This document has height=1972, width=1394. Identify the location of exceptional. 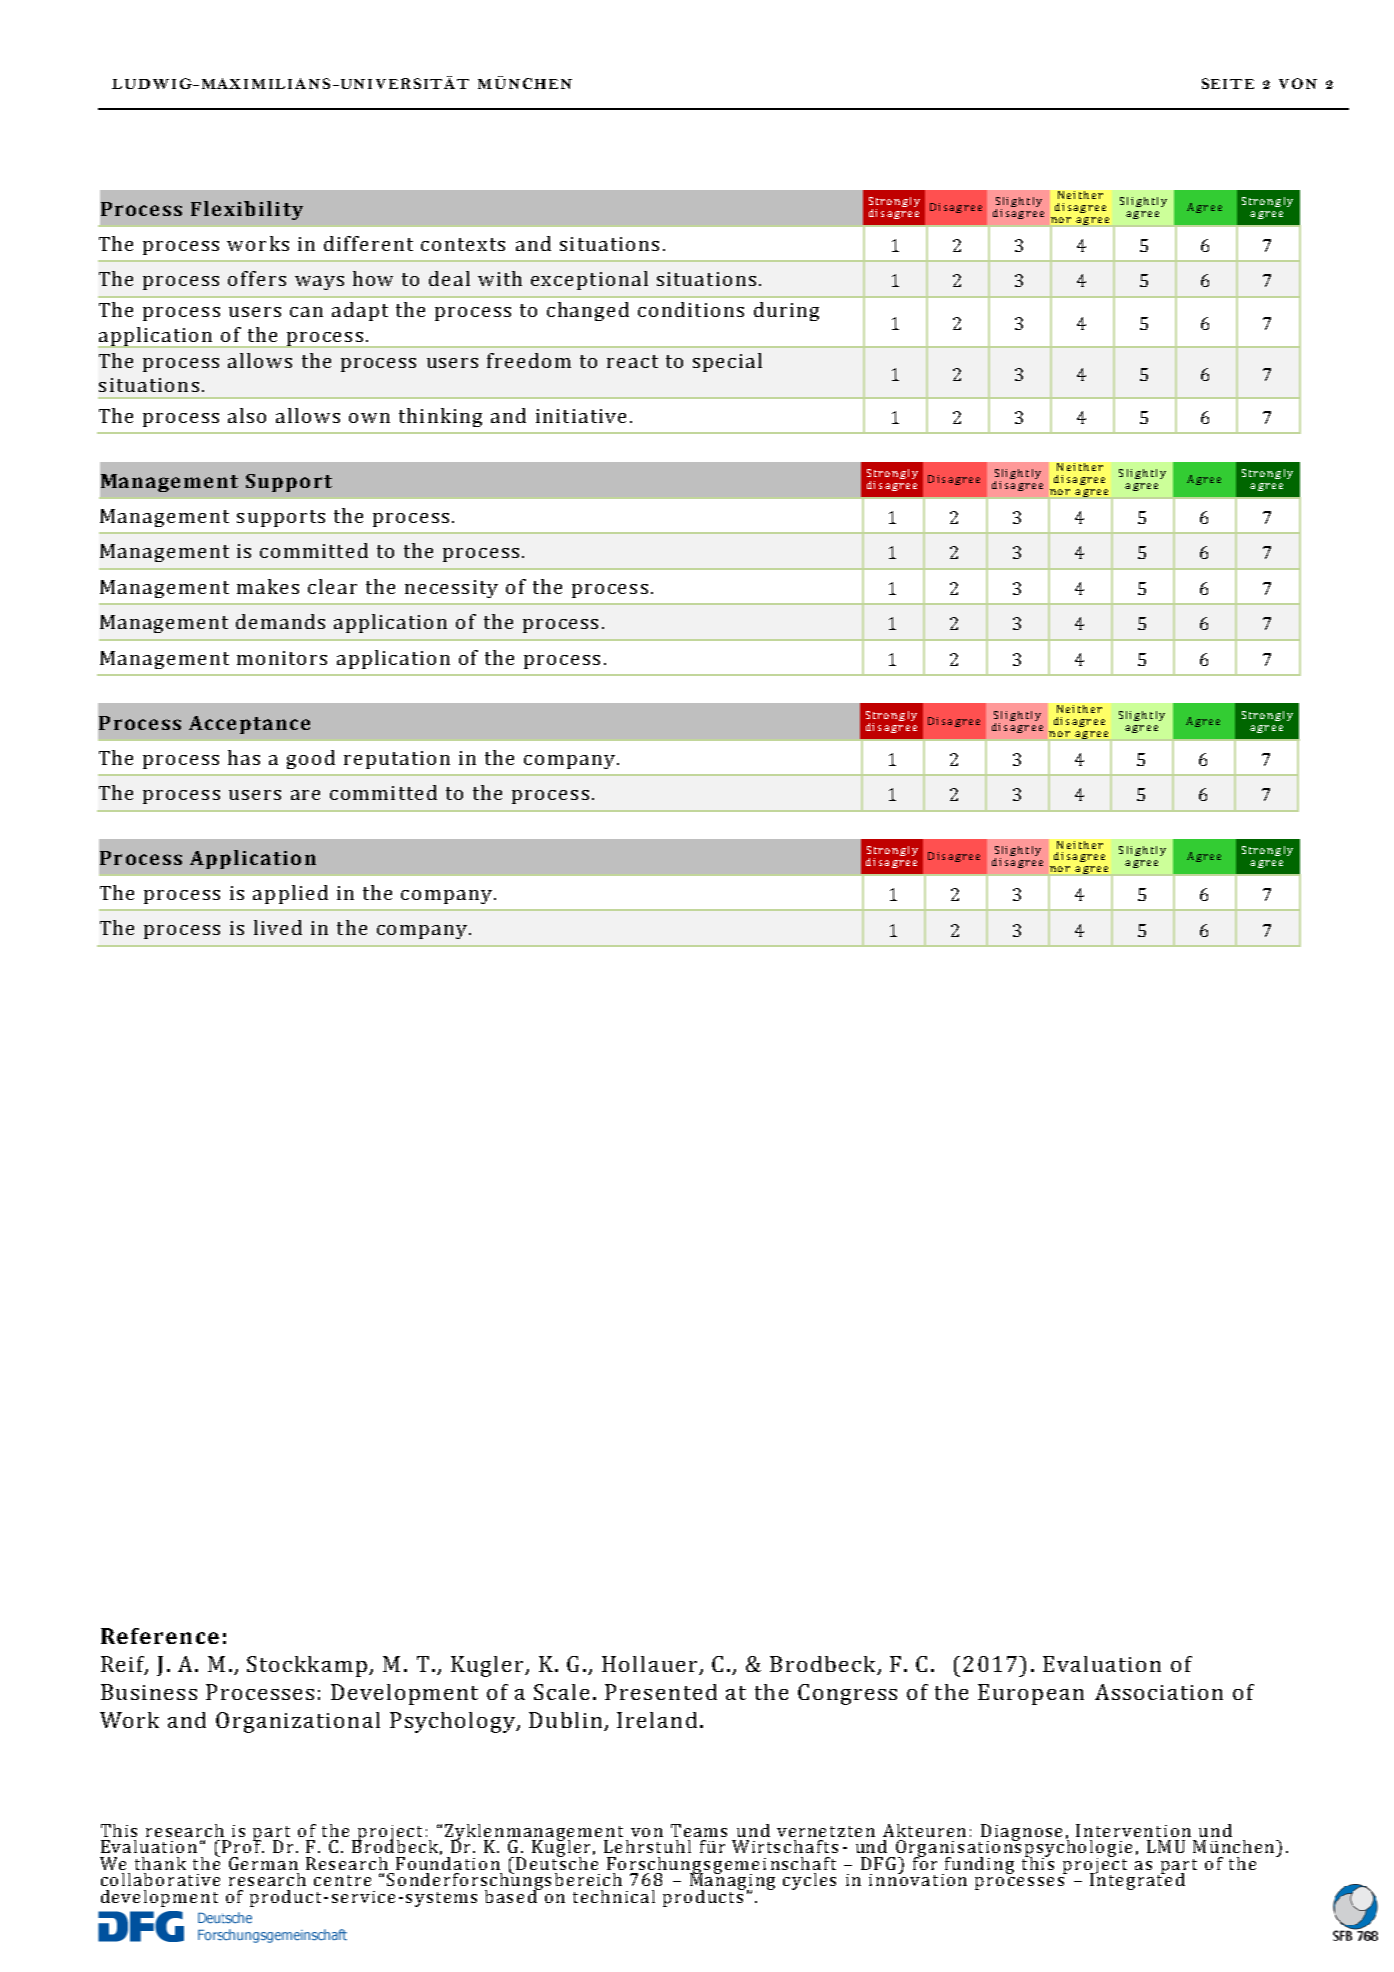
(589, 280).
